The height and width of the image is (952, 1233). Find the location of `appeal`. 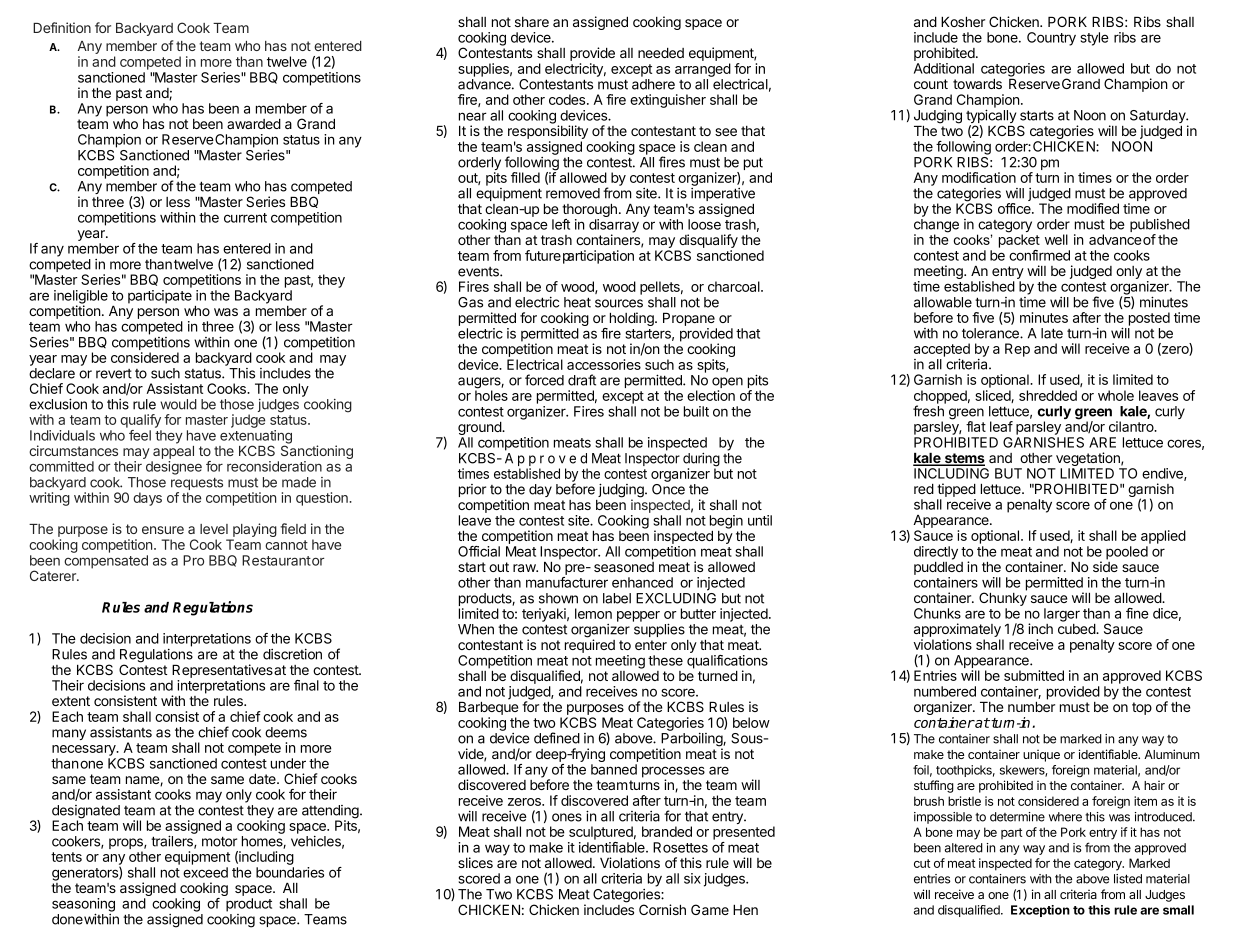

appeal is located at coordinates (173, 452).
